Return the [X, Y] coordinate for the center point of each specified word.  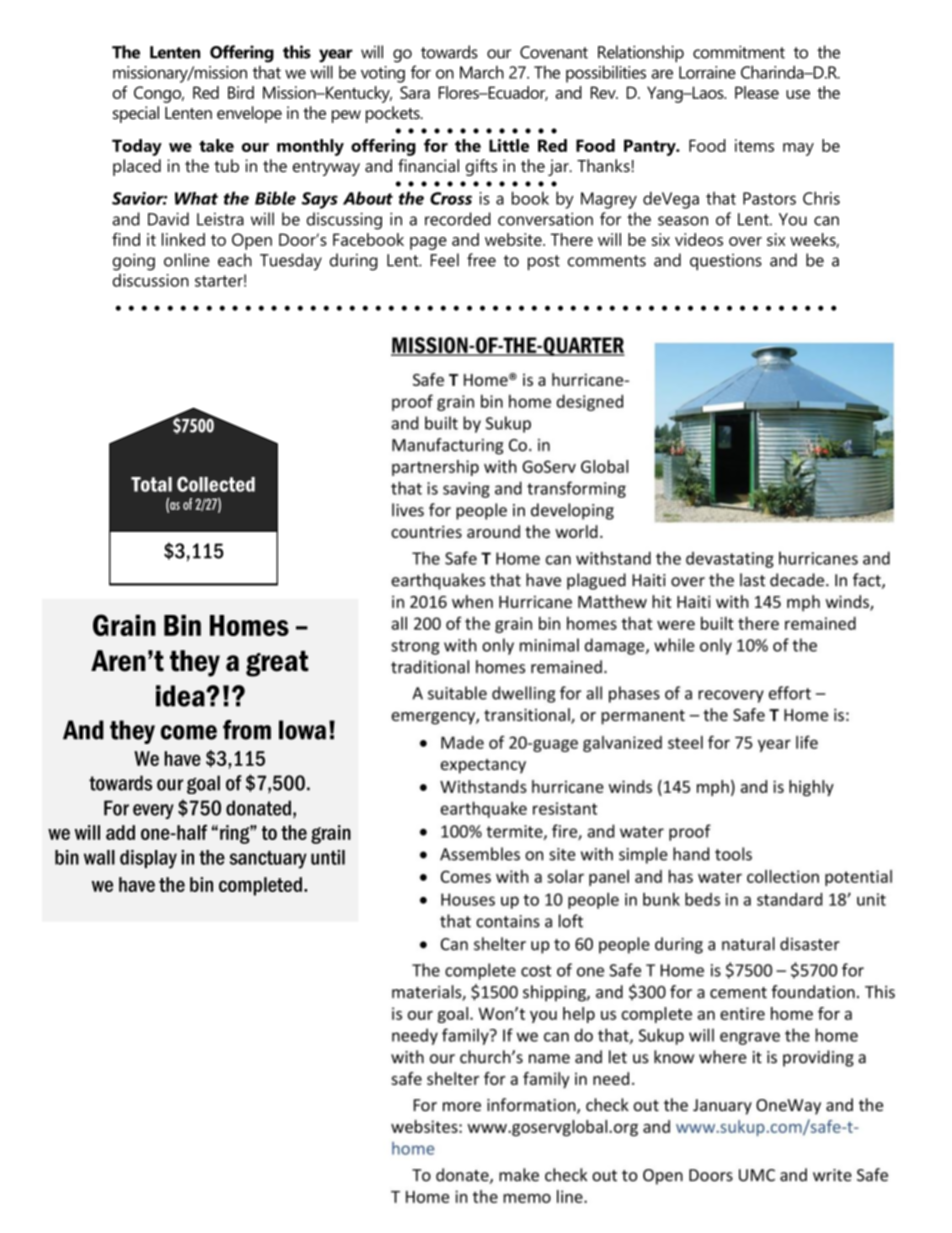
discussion [151, 280]
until [328, 857]
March [482, 72]
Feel [445, 260]
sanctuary [268, 860]
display [148, 859]
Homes [249, 625]
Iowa [302, 730]
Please [757, 92]
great [277, 663]
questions [726, 262]
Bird [241, 92]
